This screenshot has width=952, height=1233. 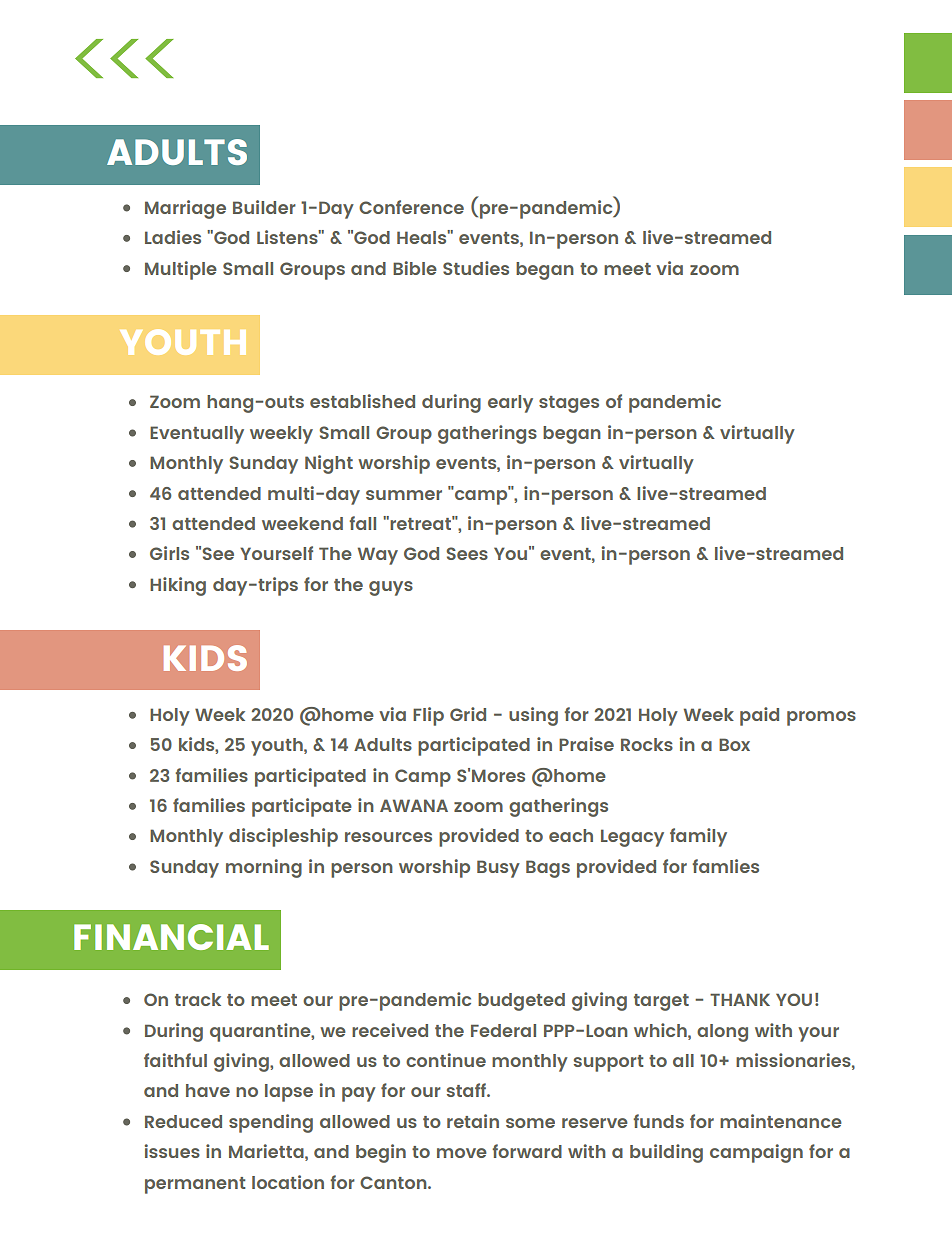 I want to click on Grid, so click(x=468, y=714).
